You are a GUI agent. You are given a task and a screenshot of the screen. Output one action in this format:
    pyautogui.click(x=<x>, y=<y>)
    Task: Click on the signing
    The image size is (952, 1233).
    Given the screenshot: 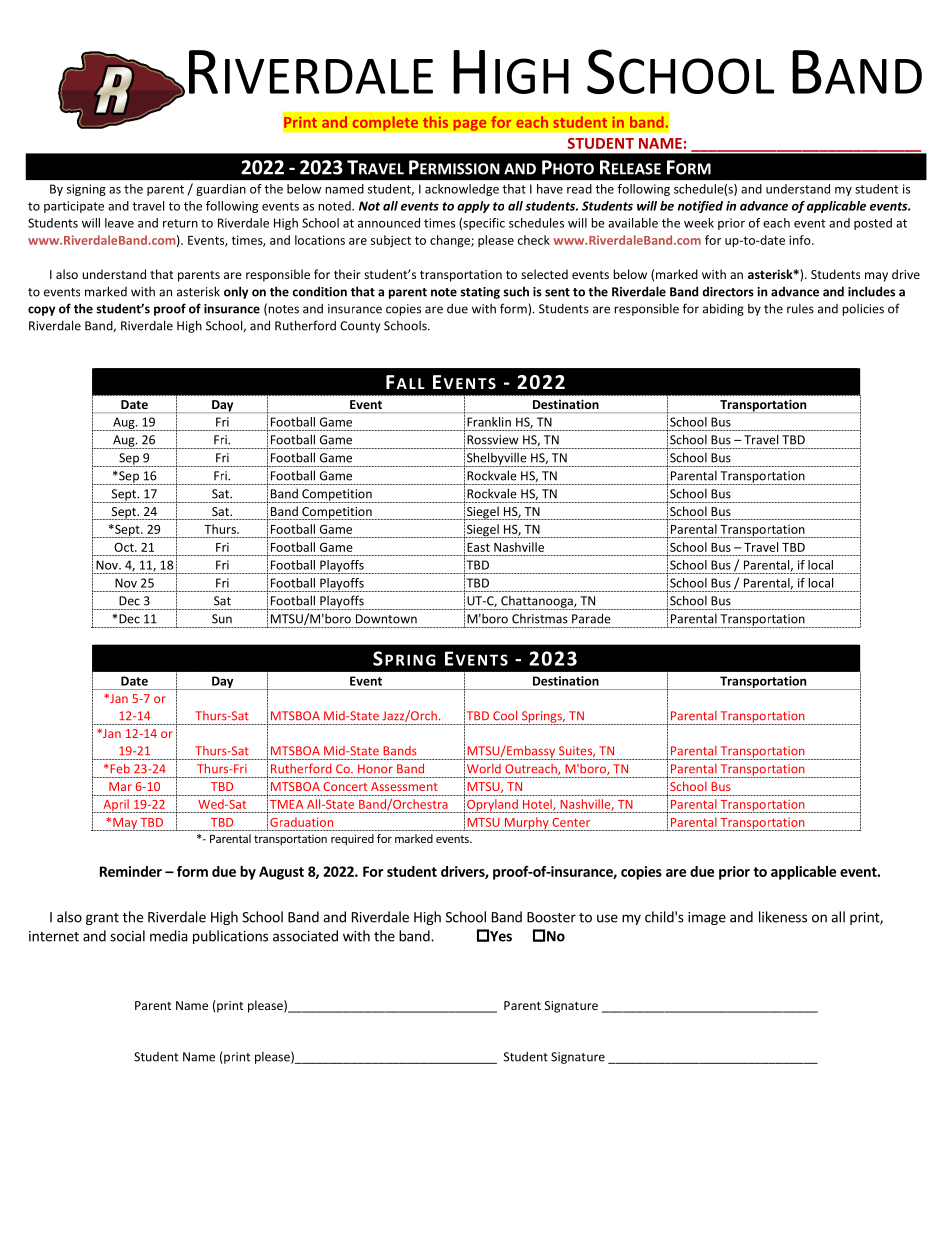 What is the action you would take?
    pyautogui.click(x=86, y=190)
